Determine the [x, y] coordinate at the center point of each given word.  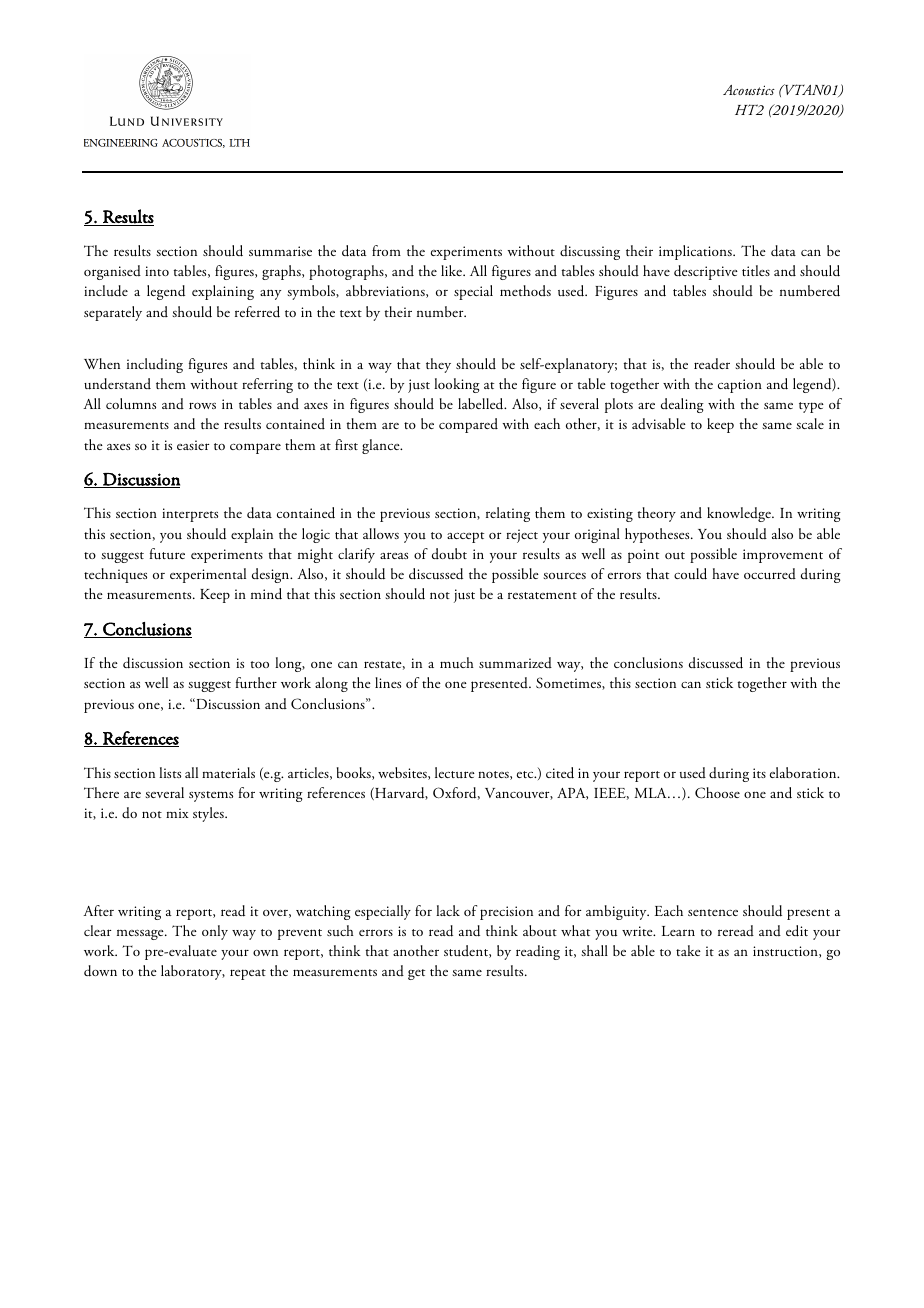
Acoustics [749, 90]
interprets [190, 515]
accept [465, 537]
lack [448, 910]
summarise [280, 251]
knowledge [740, 514]
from [386, 250]
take [688, 950]
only [215, 932]
